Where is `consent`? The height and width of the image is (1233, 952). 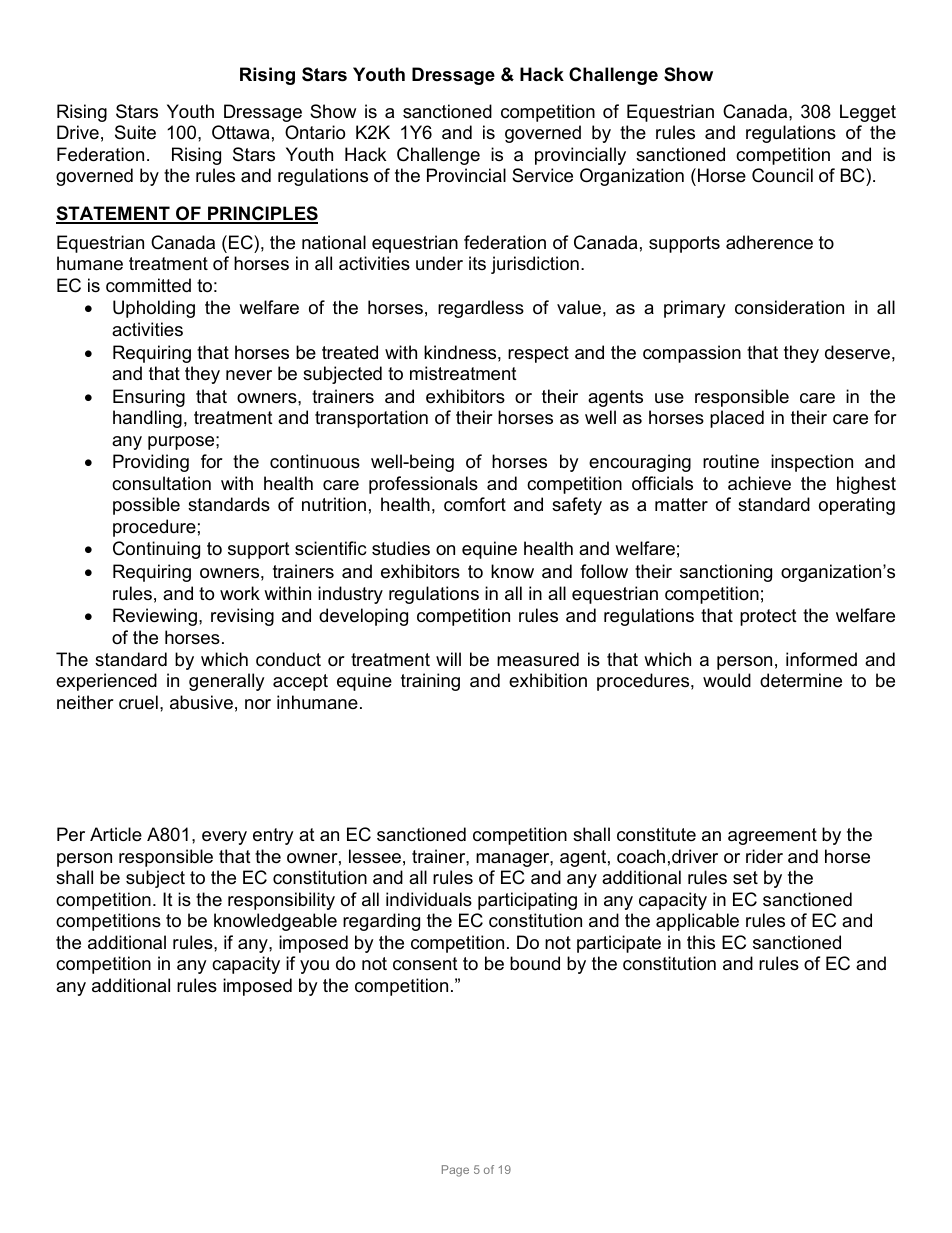
consent is located at coordinates (425, 964).
